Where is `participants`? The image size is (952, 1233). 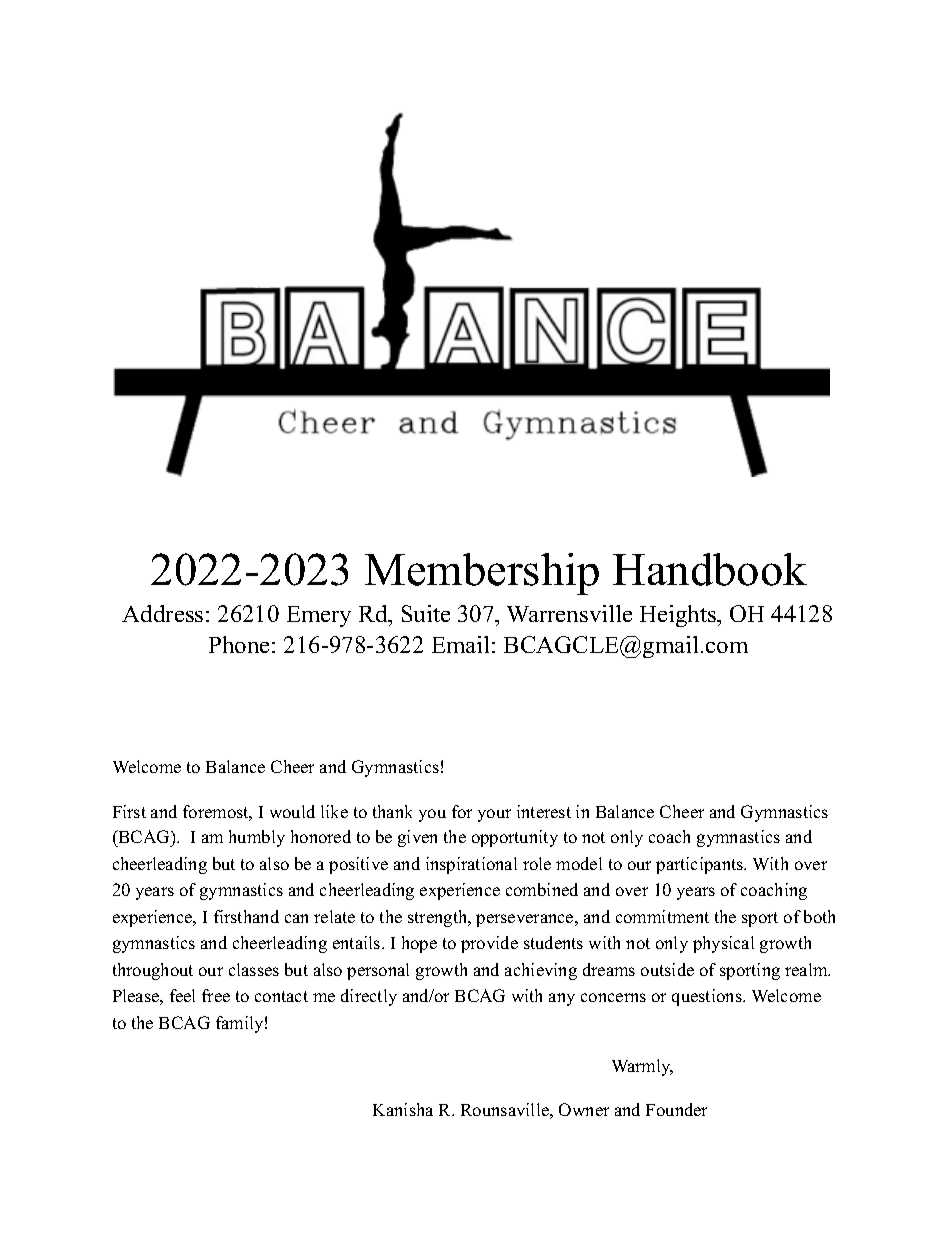 participants is located at coordinates (701, 865).
